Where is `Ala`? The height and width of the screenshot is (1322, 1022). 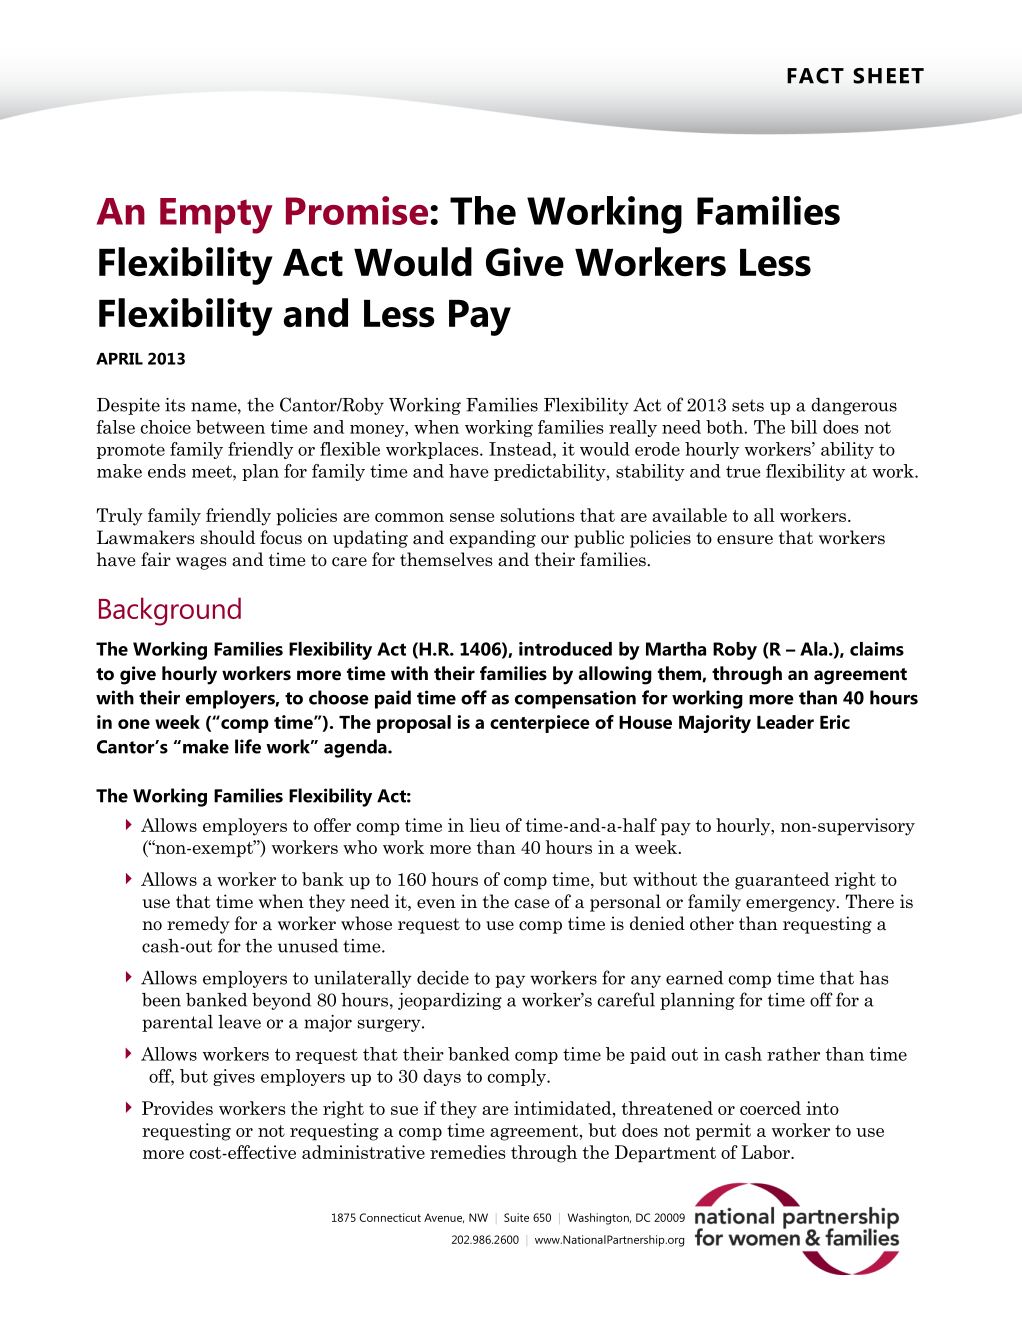 Ala is located at coordinates (813, 649).
